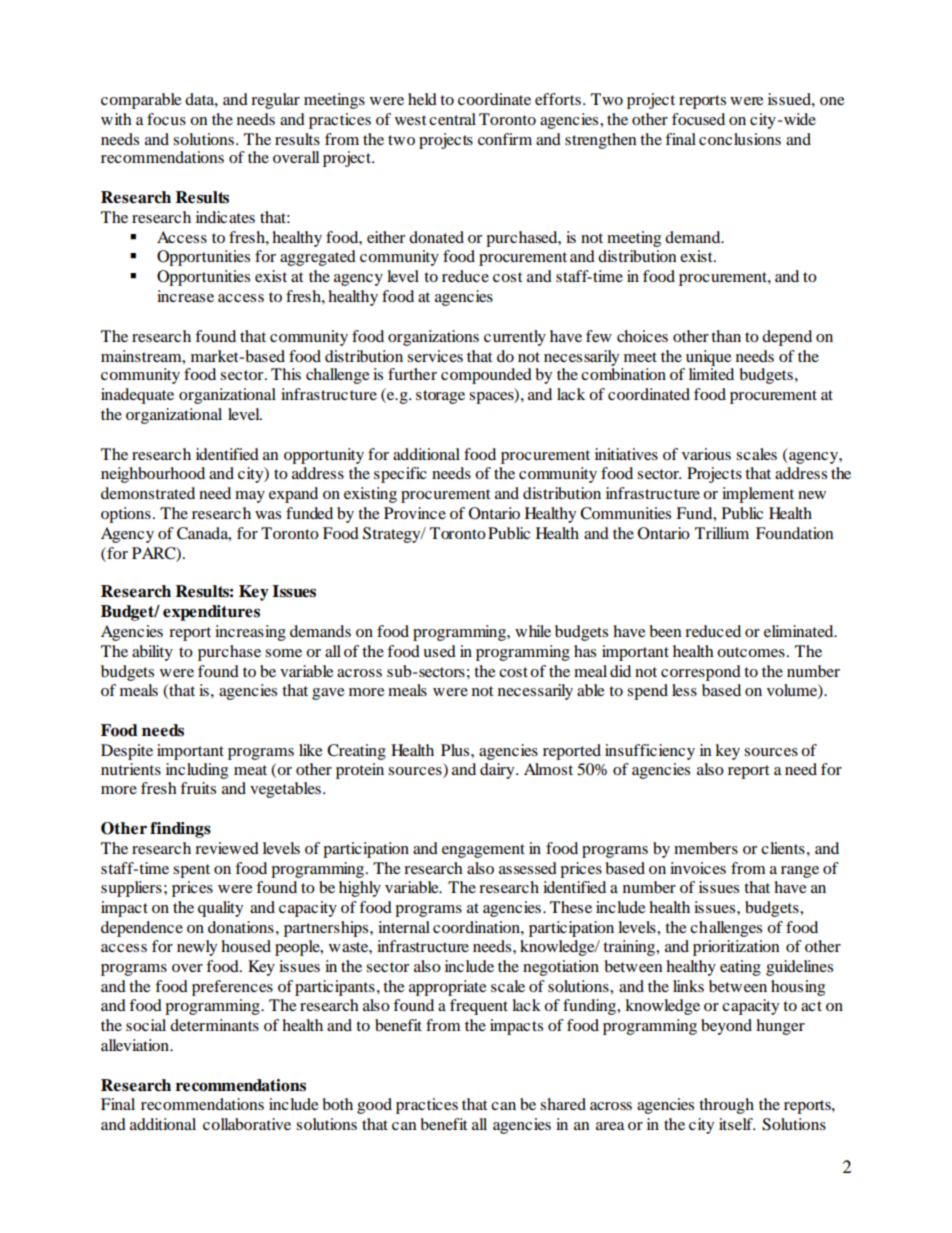 The image size is (952, 1233). I want to click on specific, so click(400, 475).
